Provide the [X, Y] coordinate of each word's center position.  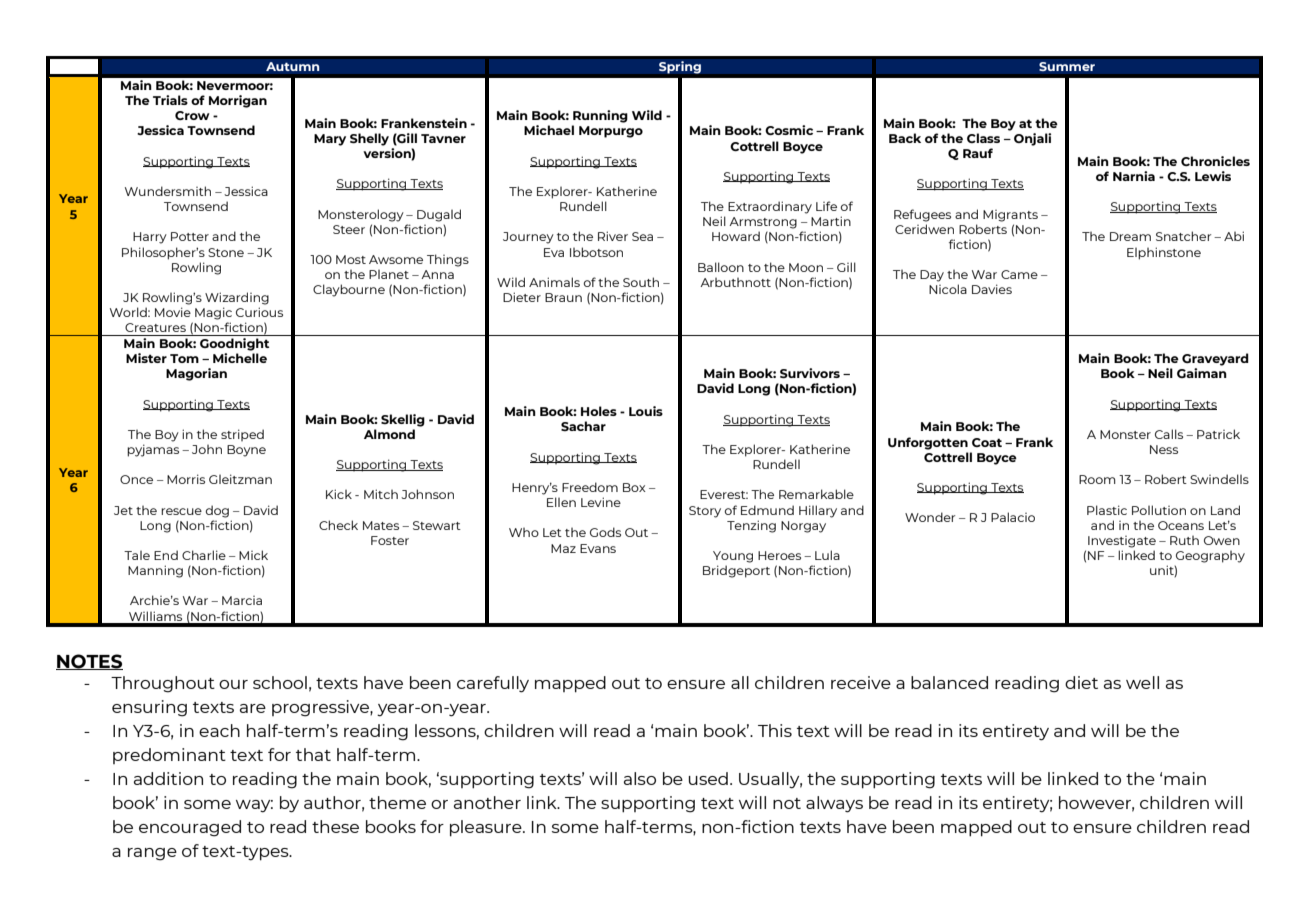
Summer [1067, 67]
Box [634, 487]
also [640, 778]
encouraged [190, 828]
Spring [680, 67]
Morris [186, 479]
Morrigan [238, 101]
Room [1097, 479]
